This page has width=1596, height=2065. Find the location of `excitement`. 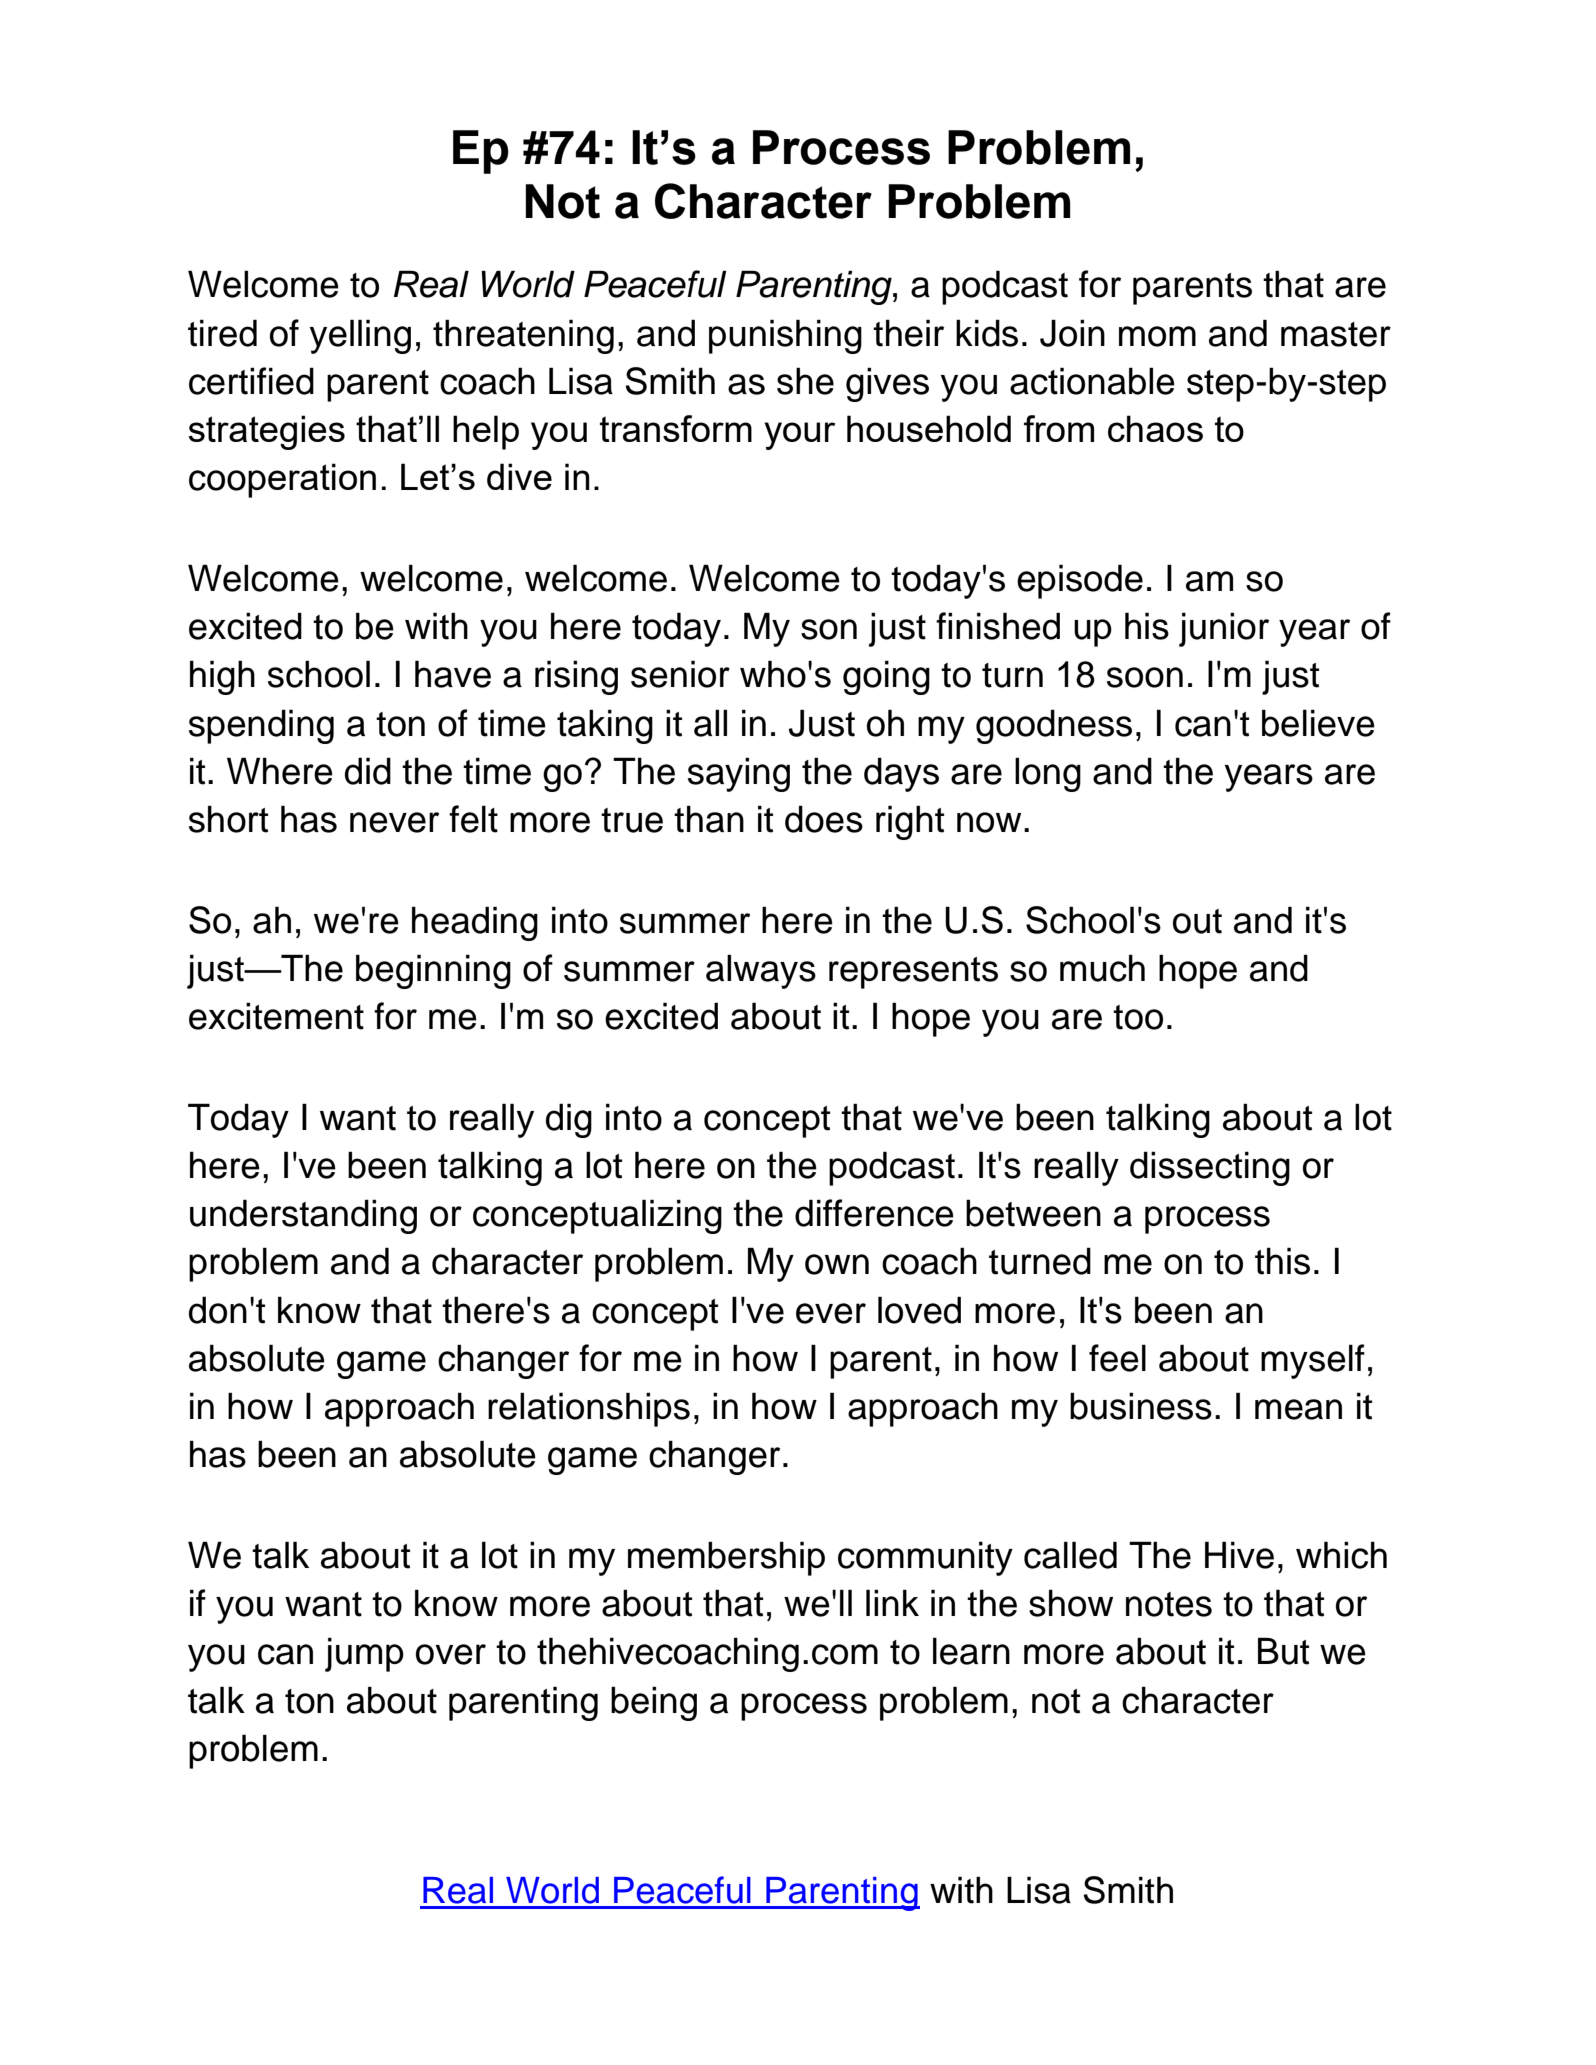

excitement is located at coordinates (276, 1016).
